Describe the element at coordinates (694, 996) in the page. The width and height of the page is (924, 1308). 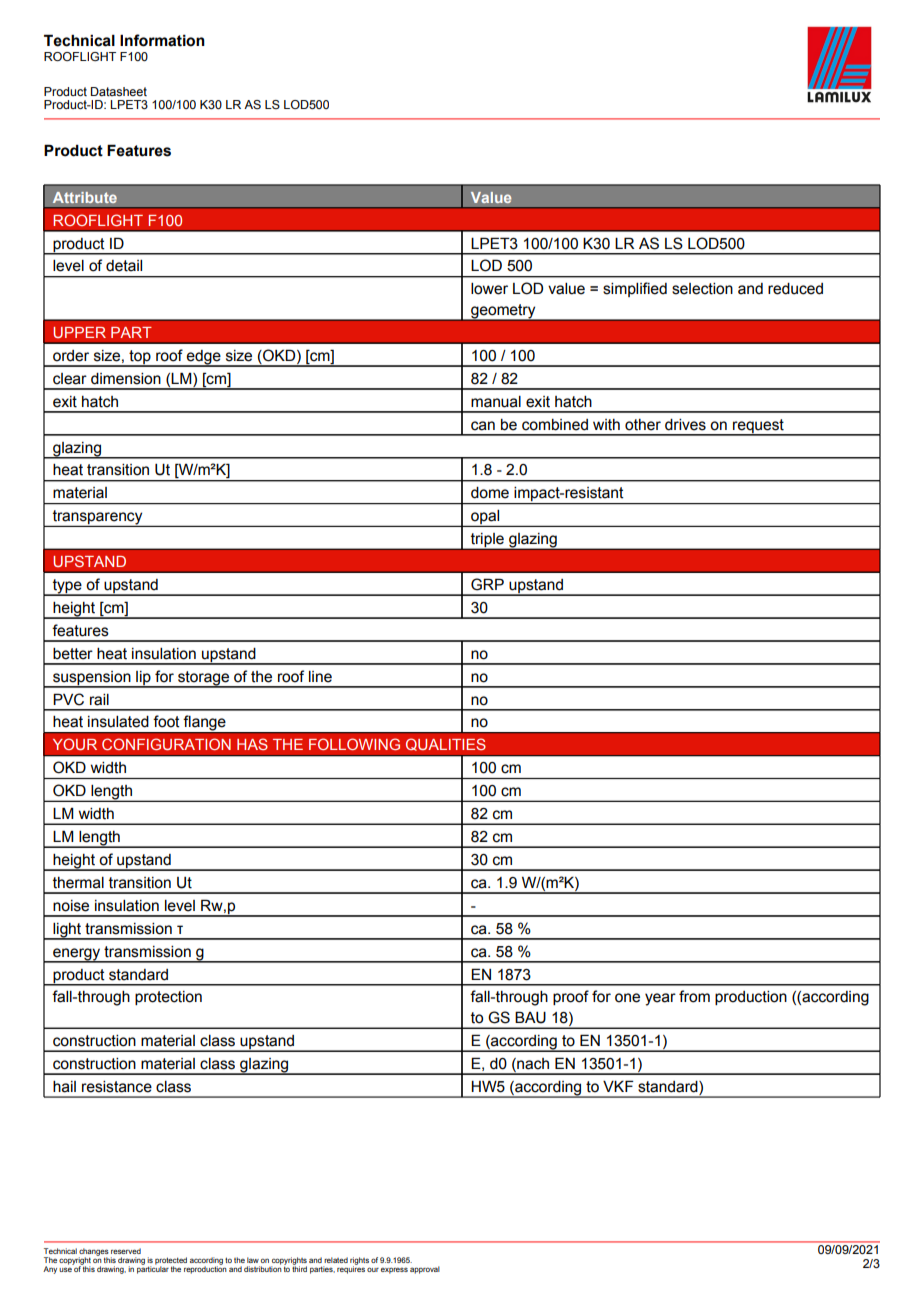
I see `from` at that location.
